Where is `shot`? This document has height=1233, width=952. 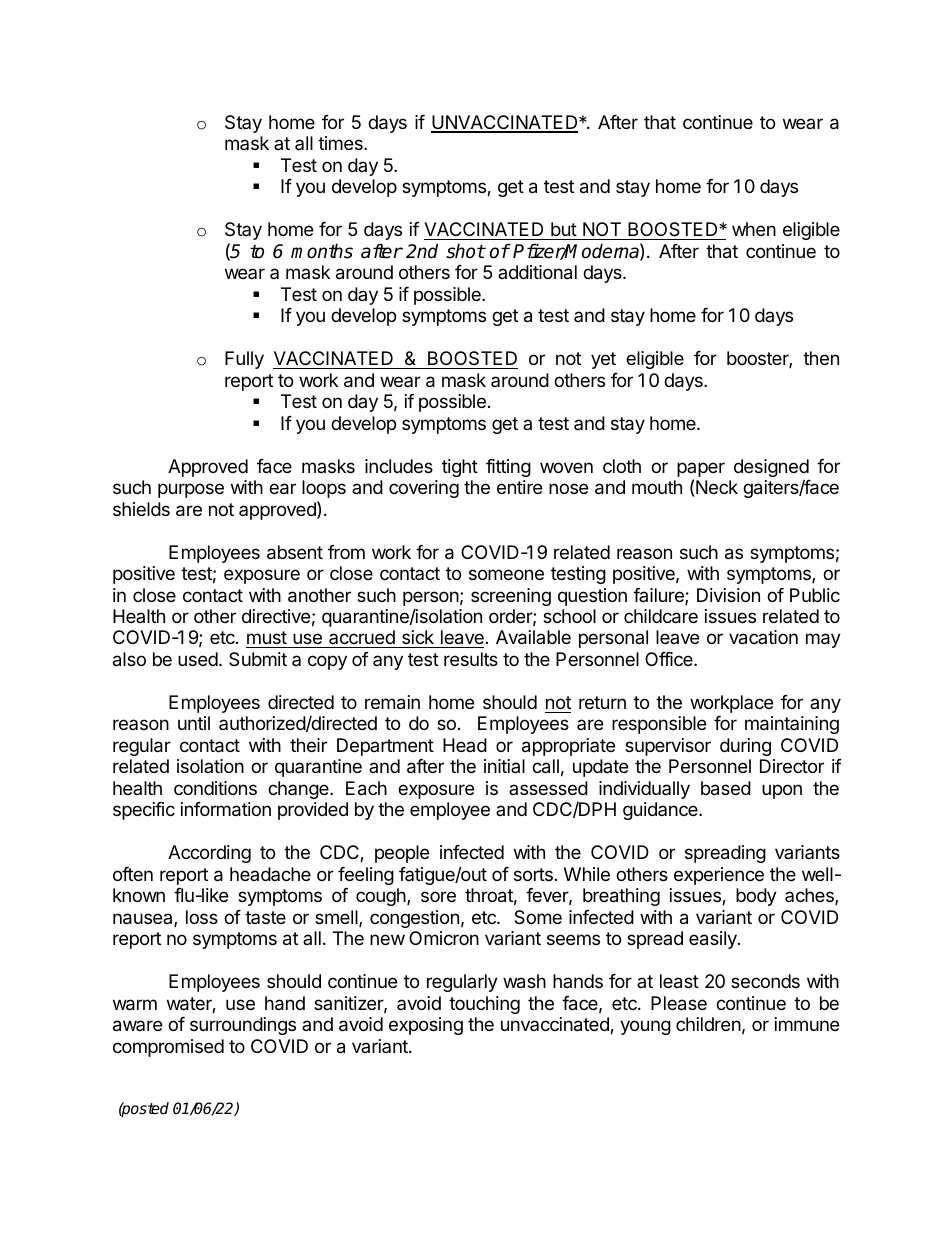
shot is located at coordinates (465, 251).
